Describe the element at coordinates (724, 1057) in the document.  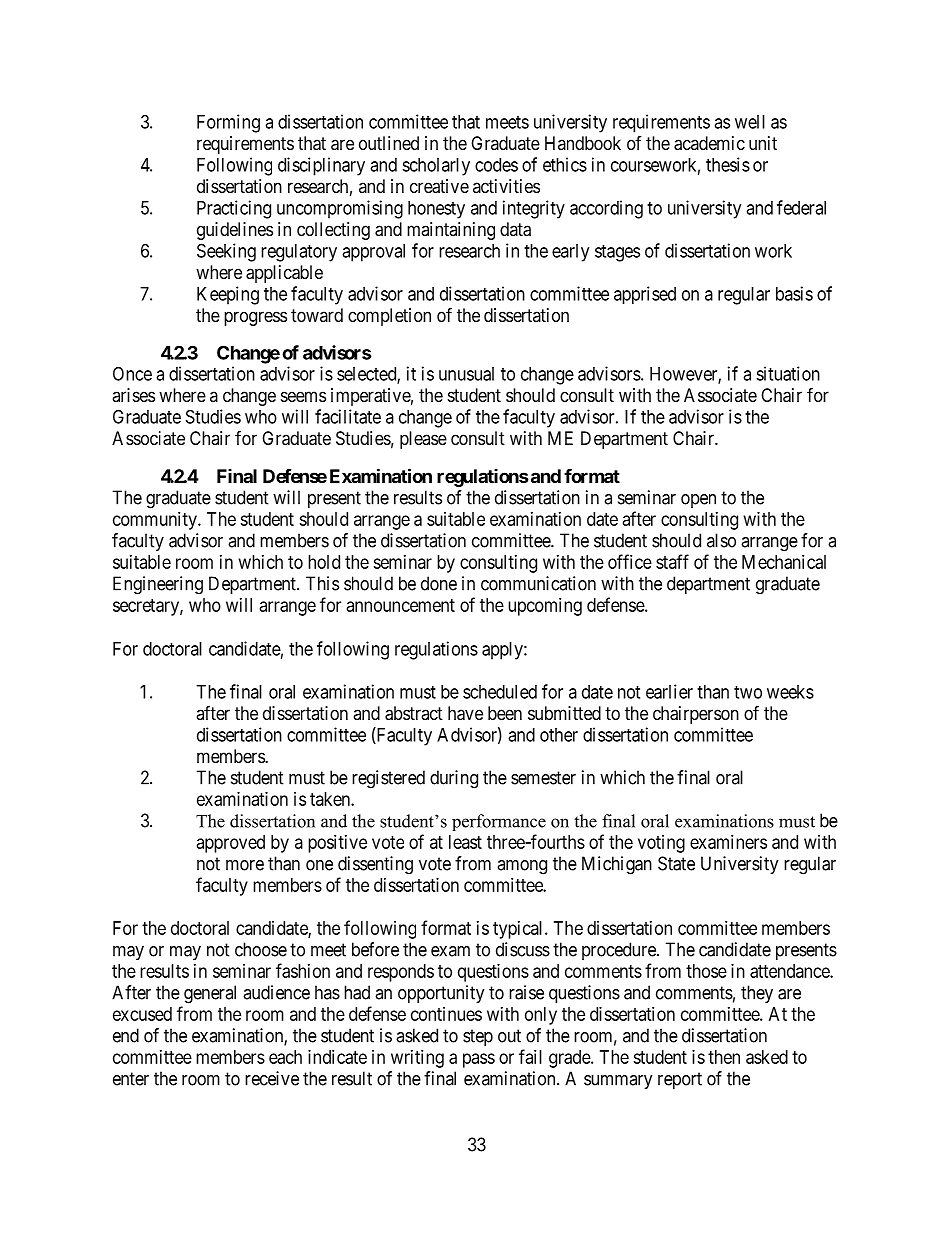
I see `then` at that location.
